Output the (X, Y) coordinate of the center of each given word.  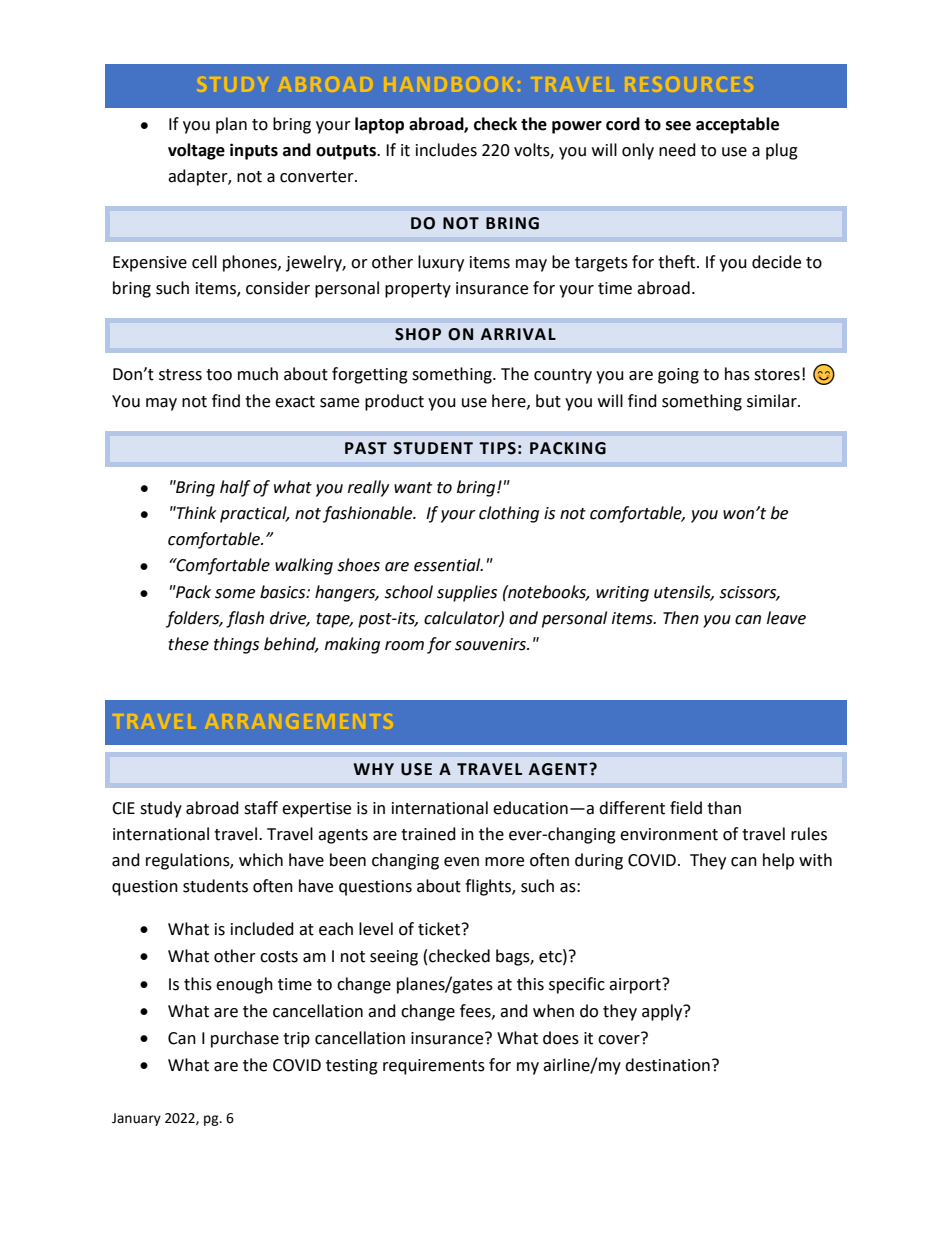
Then (681, 618)
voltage (196, 151)
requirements (434, 1067)
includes (446, 150)
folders (194, 619)
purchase (245, 1039)
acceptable (737, 125)
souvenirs (491, 644)
